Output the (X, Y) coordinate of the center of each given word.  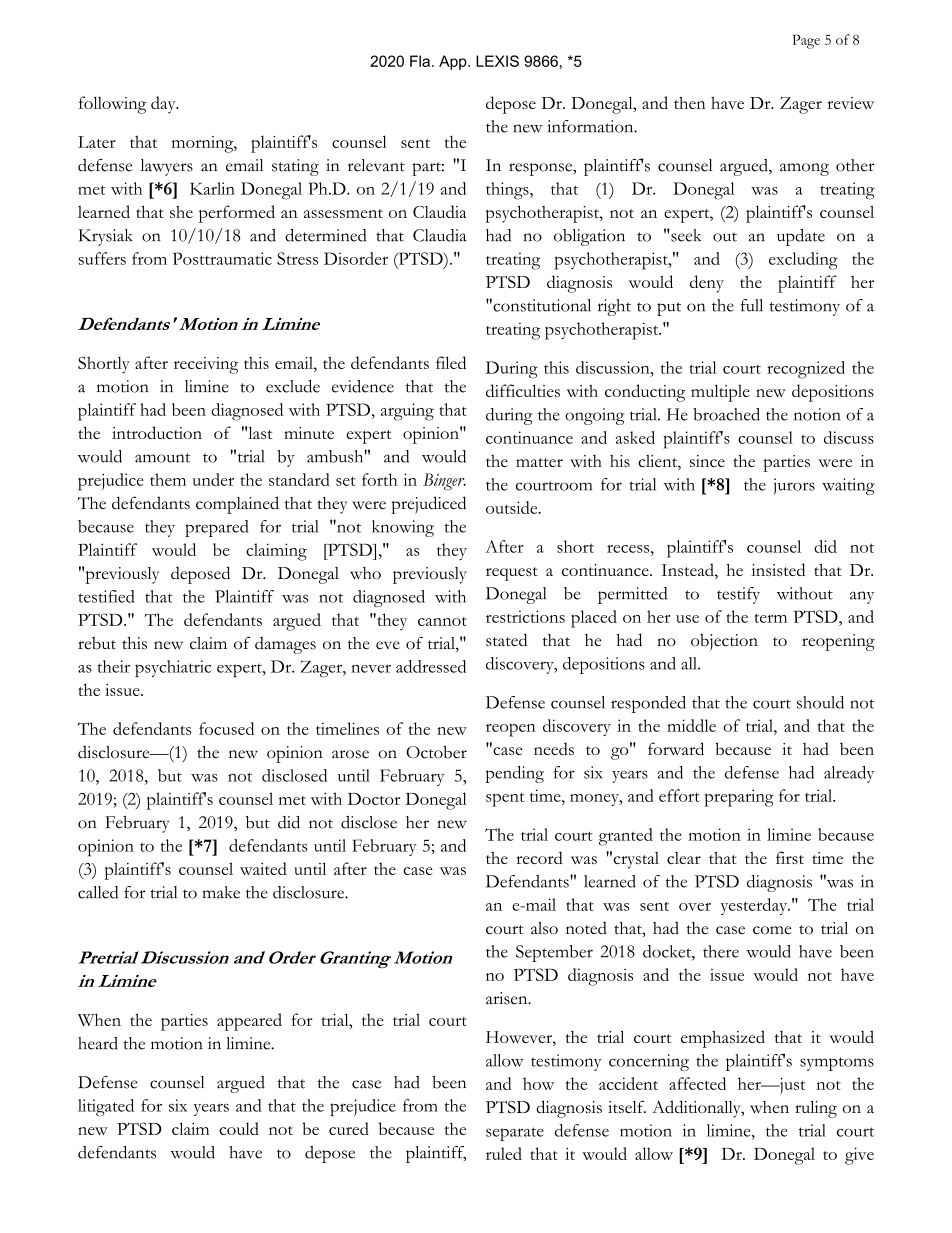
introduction (157, 432)
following (112, 105)
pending (515, 774)
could (239, 1128)
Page (806, 41)
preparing (739, 798)
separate (515, 1134)
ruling (816, 1109)
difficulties (523, 390)
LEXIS (497, 61)
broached (726, 414)
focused (226, 728)
